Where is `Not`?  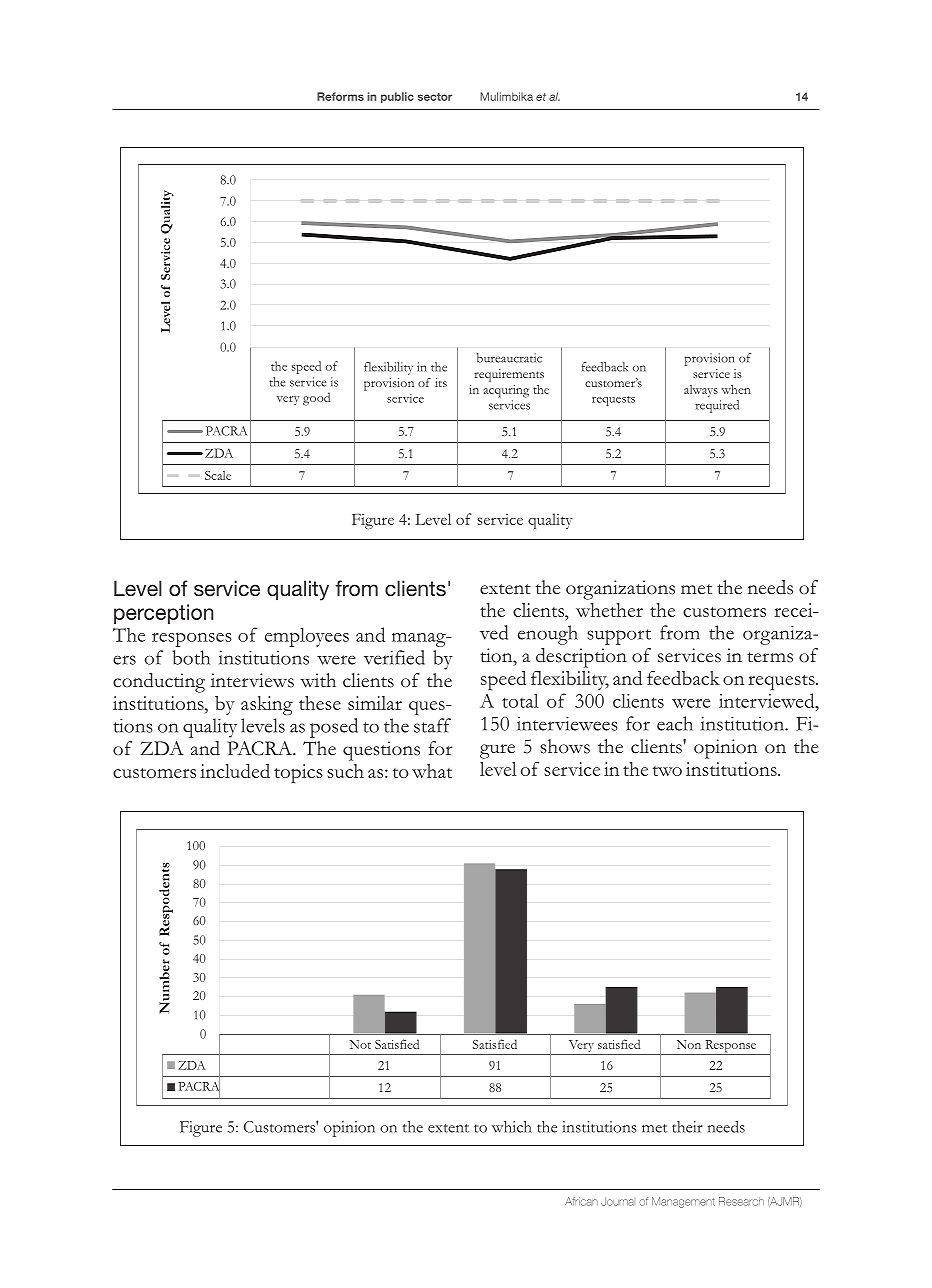
Not is located at coordinates (360, 1044).
